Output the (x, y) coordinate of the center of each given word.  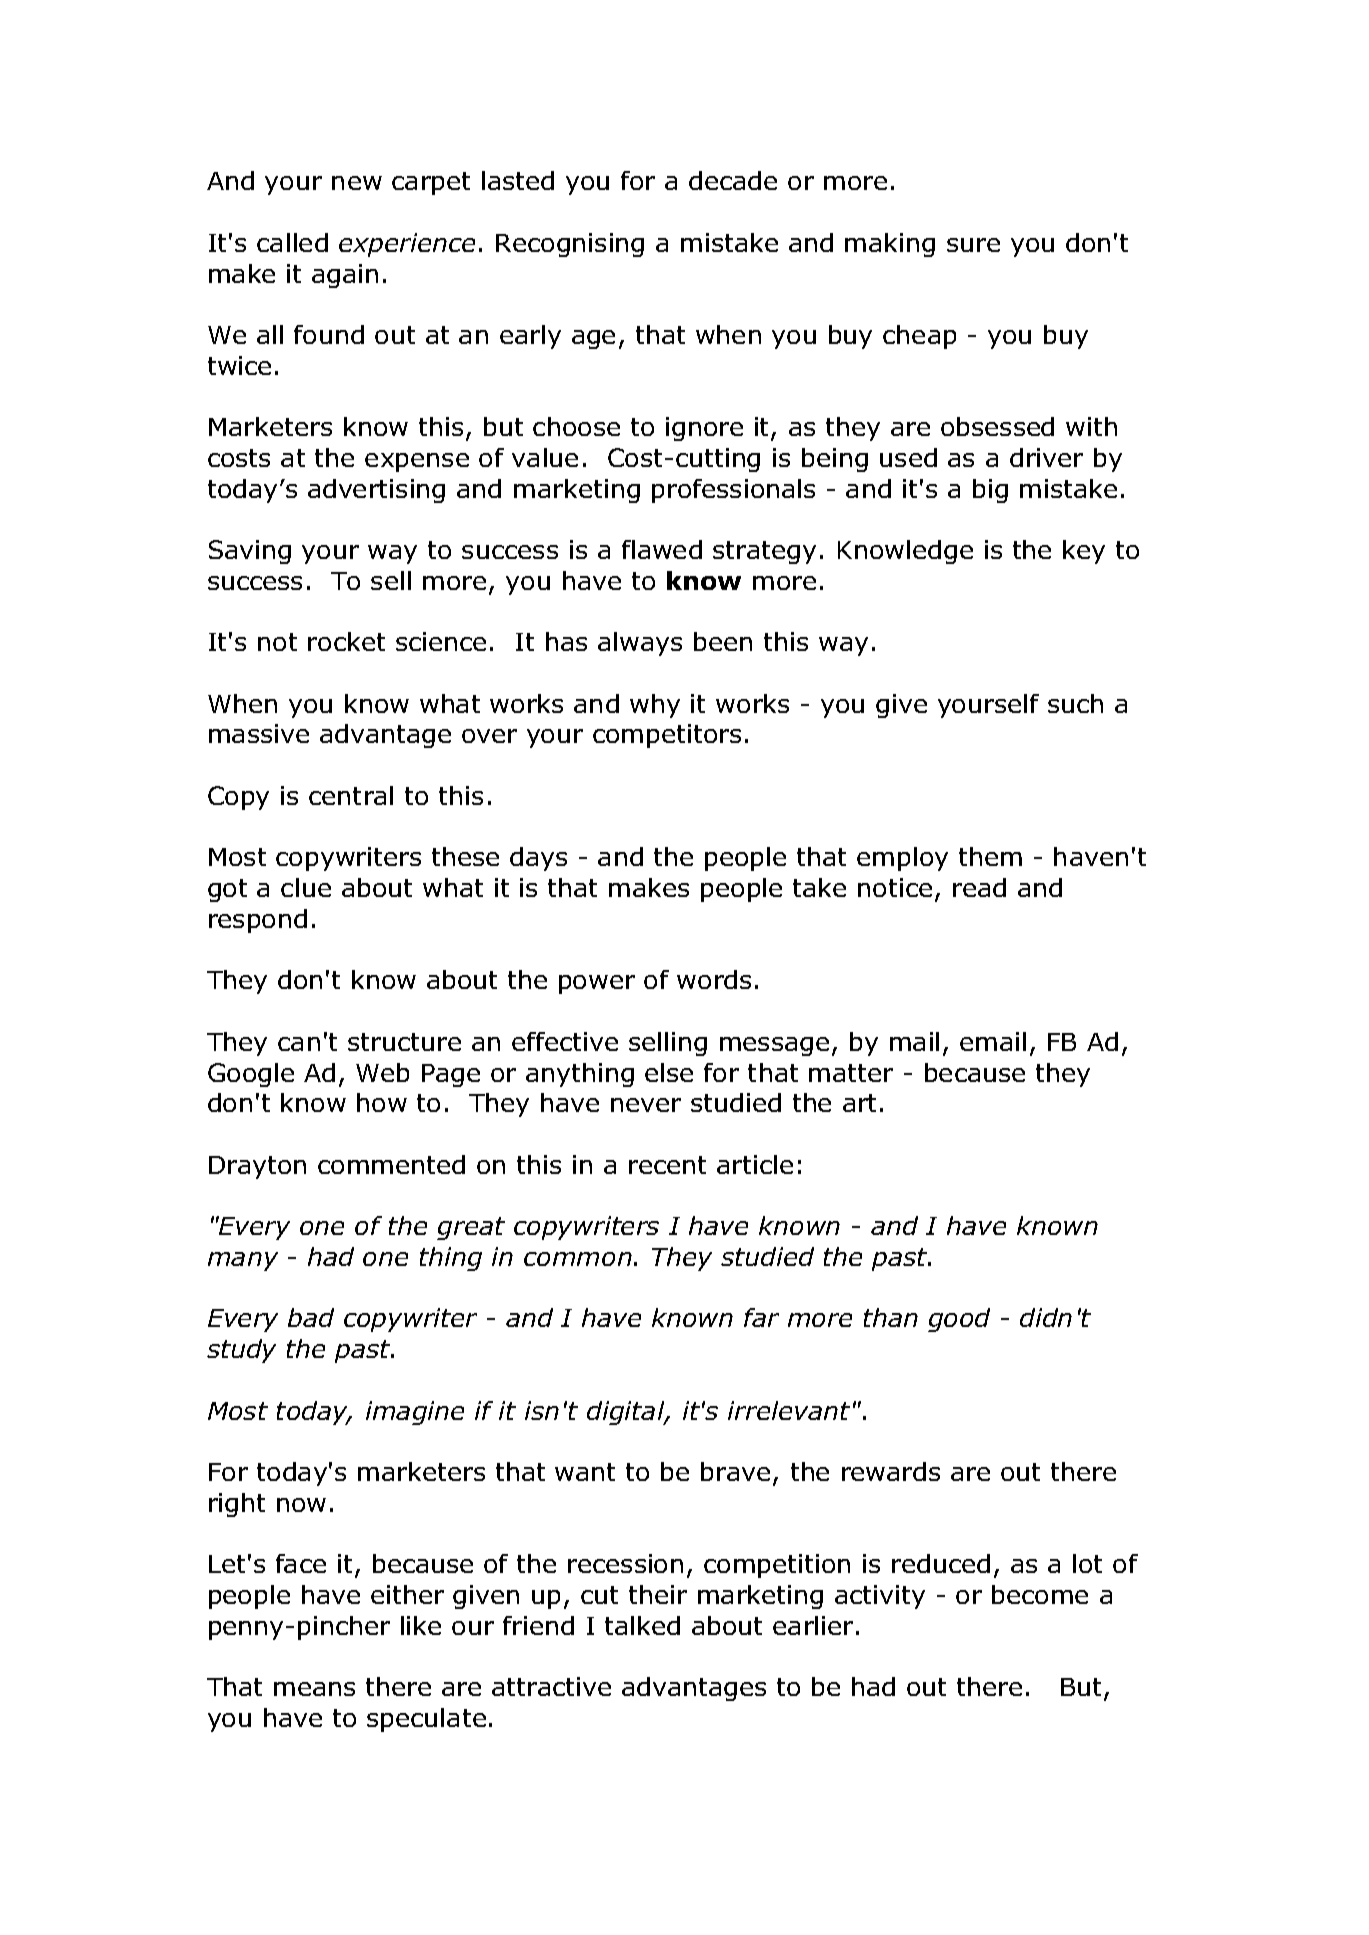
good (959, 1320)
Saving (250, 552)
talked (642, 1625)
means (314, 1689)
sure (973, 245)
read (979, 887)
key (1084, 552)
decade (733, 180)
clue (306, 887)
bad (311, 1317)
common (578, 1259)
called (292, 242)
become (1040, 1594)
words (714, 979)
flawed (662, 549)
